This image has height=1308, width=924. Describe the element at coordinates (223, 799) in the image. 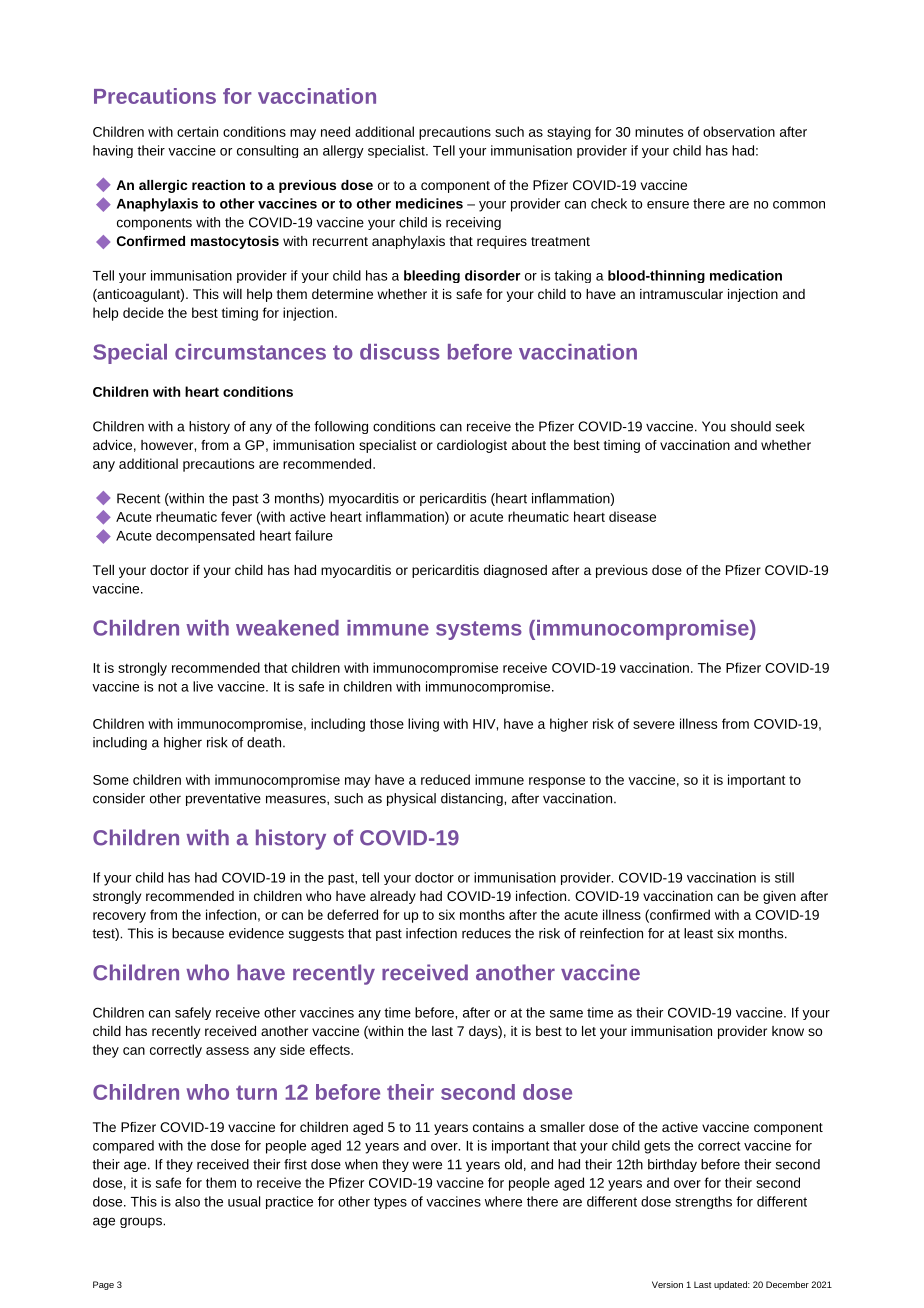

I see `preventative` at that location.
